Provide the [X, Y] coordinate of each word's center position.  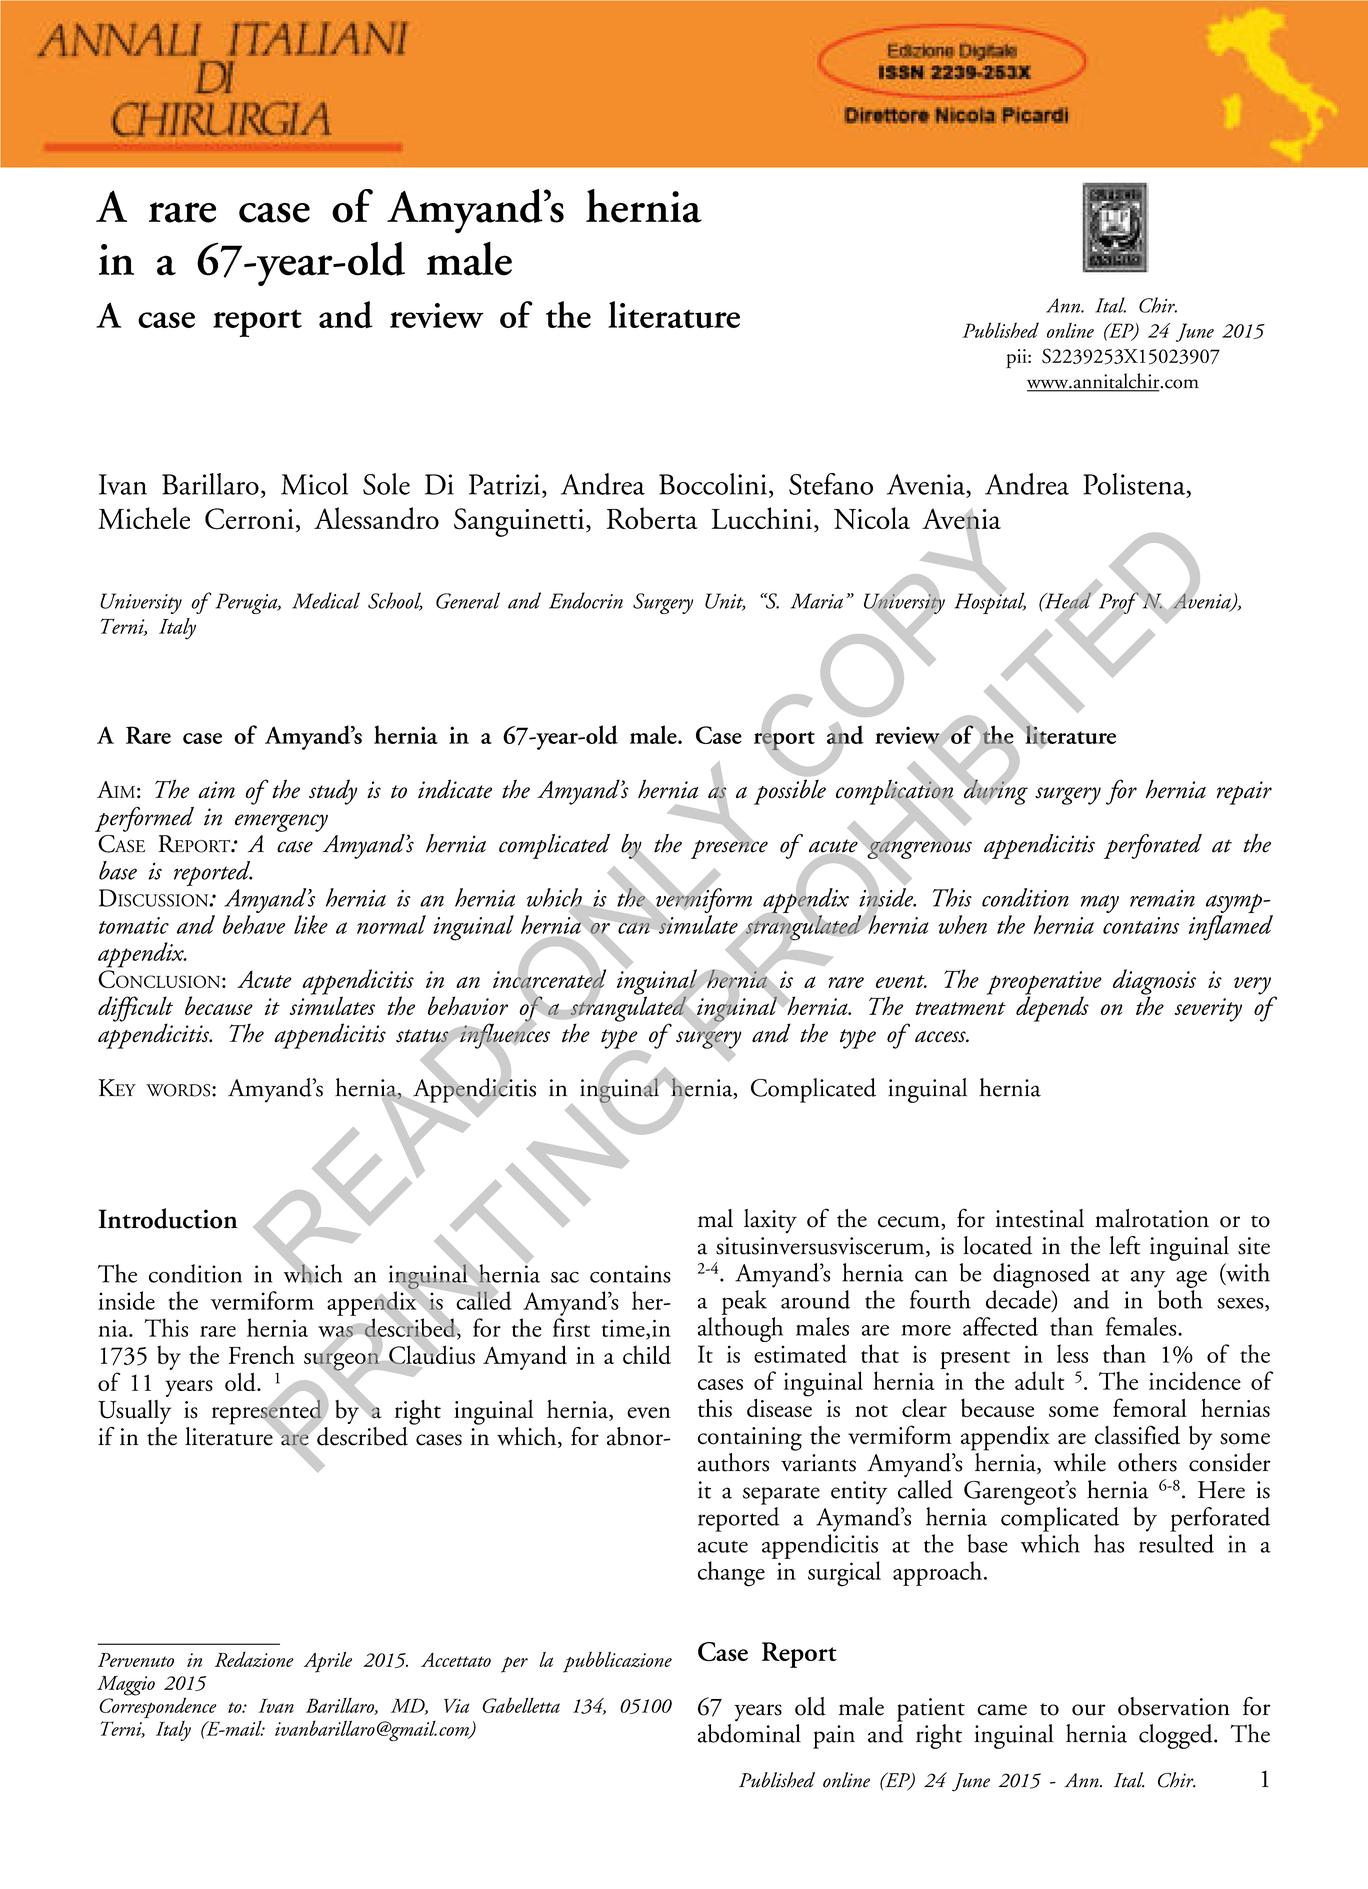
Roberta [652, 518]
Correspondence [158, 1708]
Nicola [872, 518]
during [994, 791]
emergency [281, 823]
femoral [1150, 1407]
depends [1052, 1008]
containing [750, 1439]
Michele [144, 518]
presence [729, 848]
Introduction [168, 1218]
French [262, 1354]
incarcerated [549, 978]
